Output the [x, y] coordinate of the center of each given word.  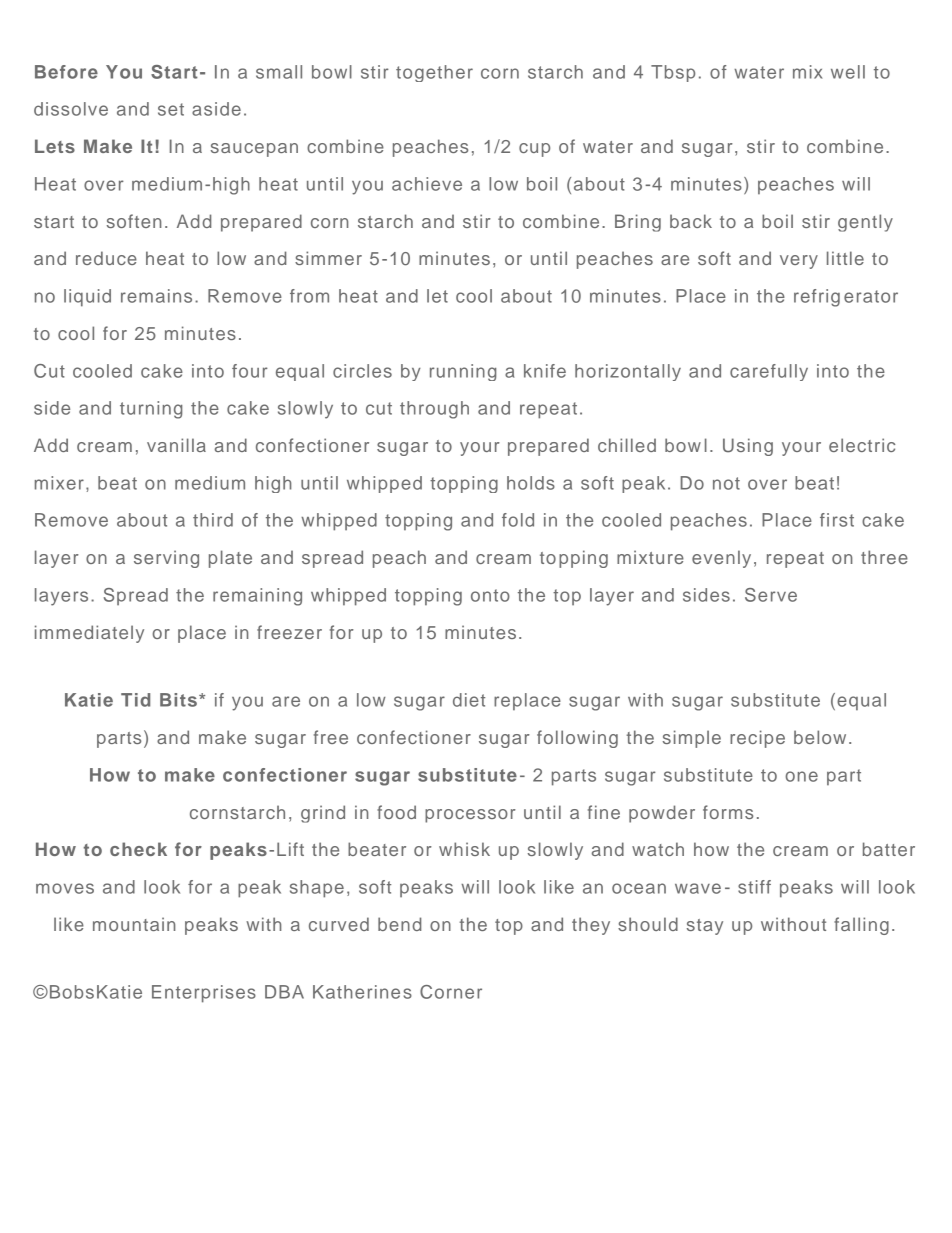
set [171, 109]
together [434, 73]
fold [518, 520]
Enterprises [204, 994]
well [848, 72]
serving [166, 559]
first [837, 520]
